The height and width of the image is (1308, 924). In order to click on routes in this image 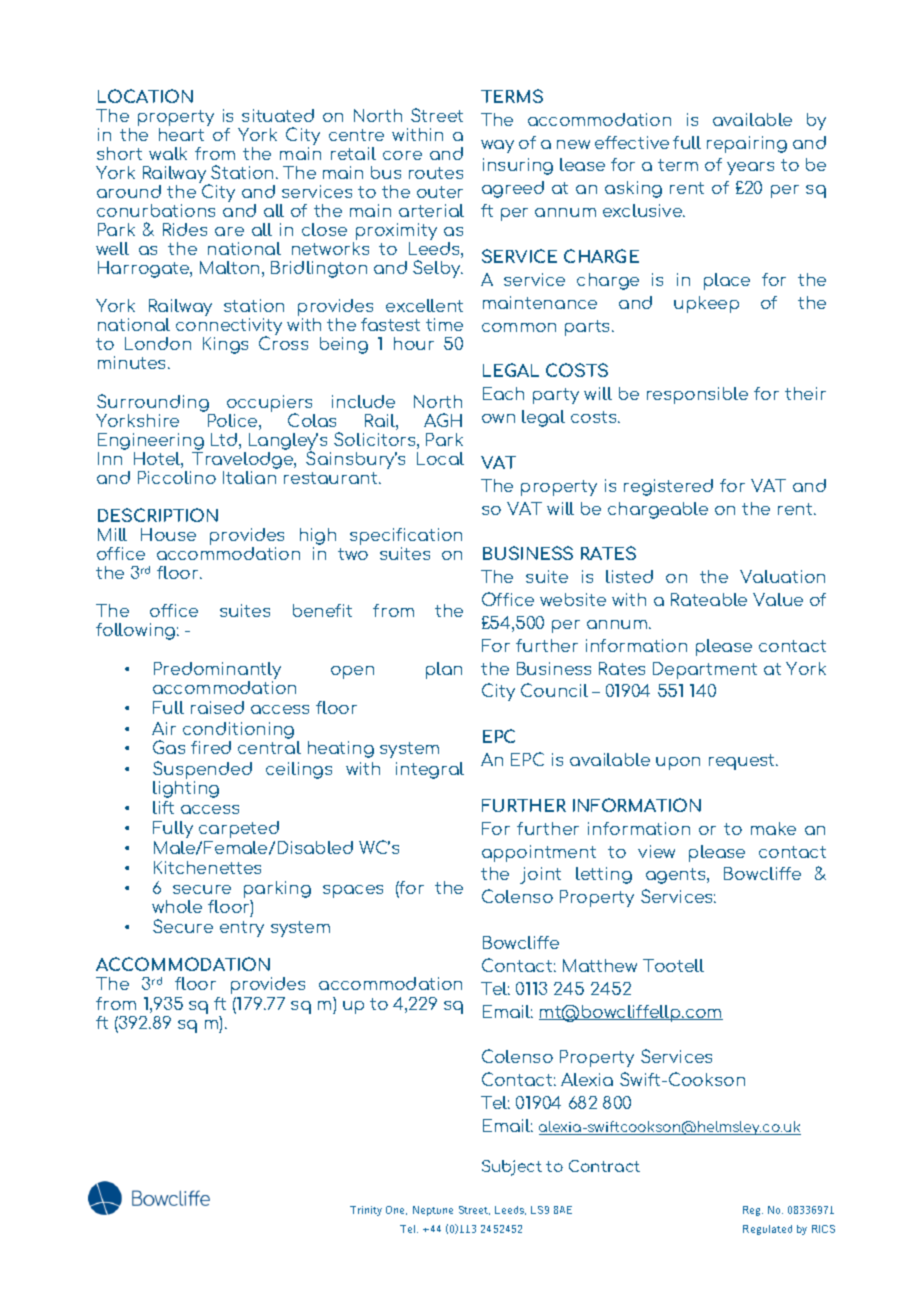, I will do `click(436, 173)`.
